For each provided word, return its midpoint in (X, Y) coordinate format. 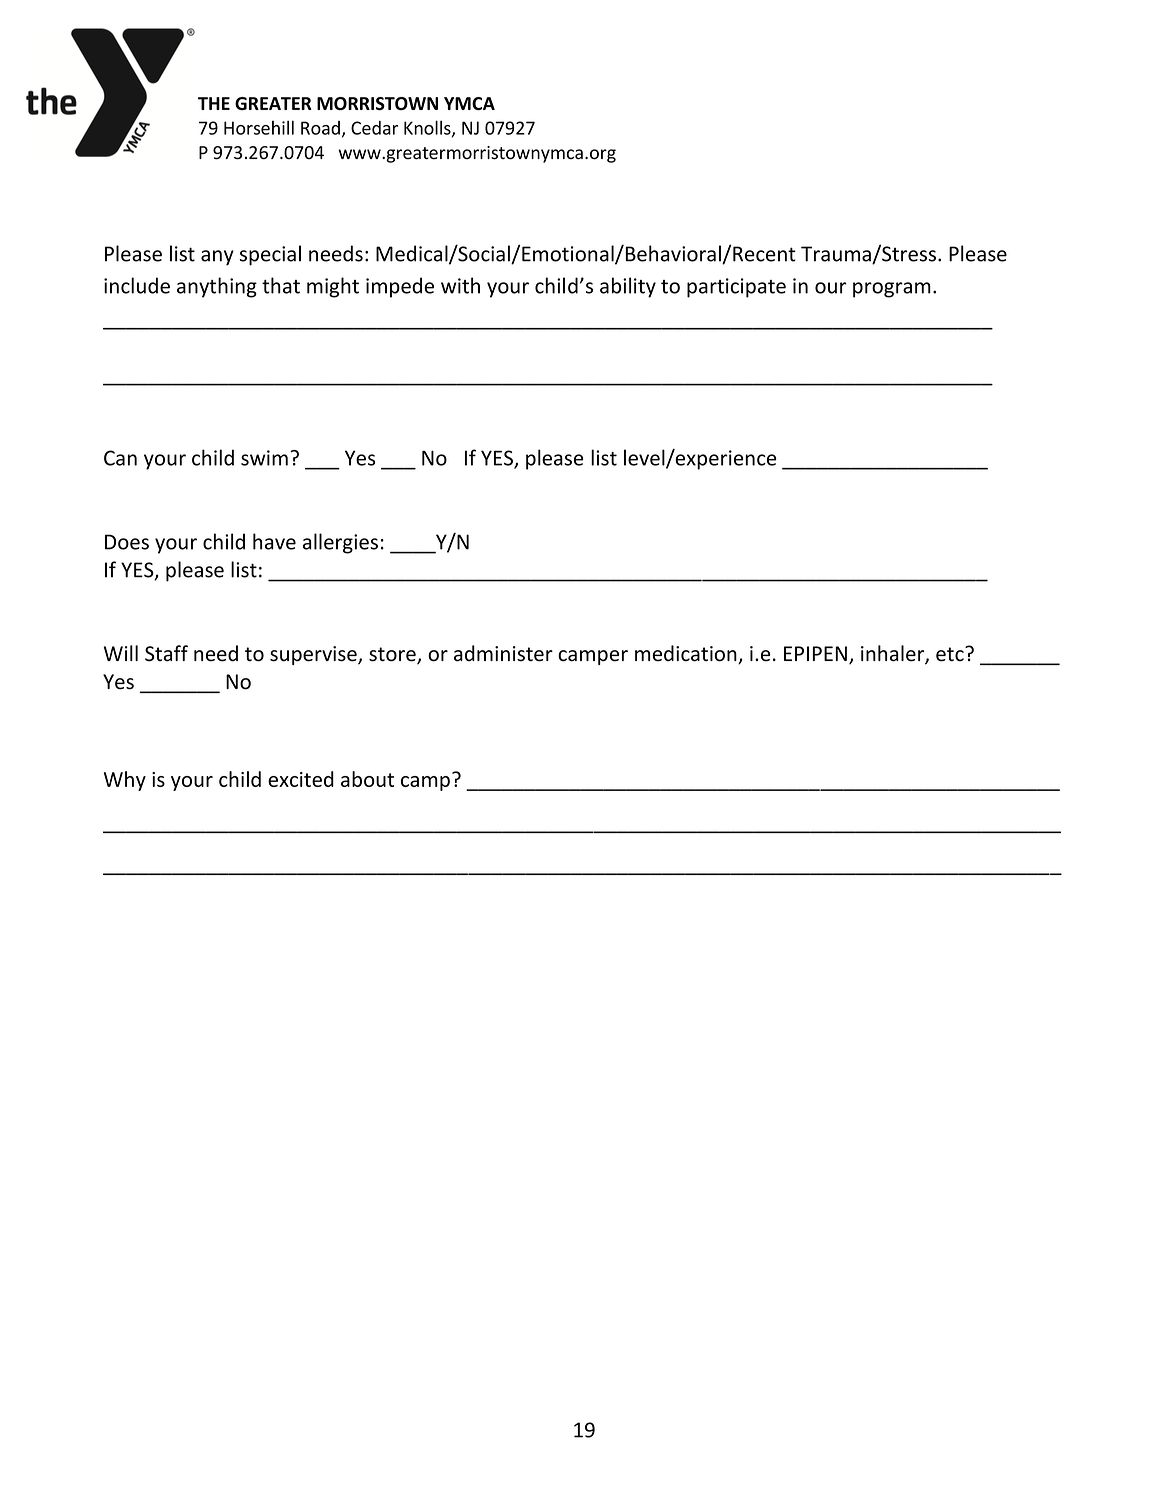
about (367, 779)
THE (214, 103)
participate (736, 288)
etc (951, 654)
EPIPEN (815, 653)
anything (217, 287)
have (274, 541)
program (892, 290)
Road (320, 128)
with (460, 285)
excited (301, 779)
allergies (340, 543)
